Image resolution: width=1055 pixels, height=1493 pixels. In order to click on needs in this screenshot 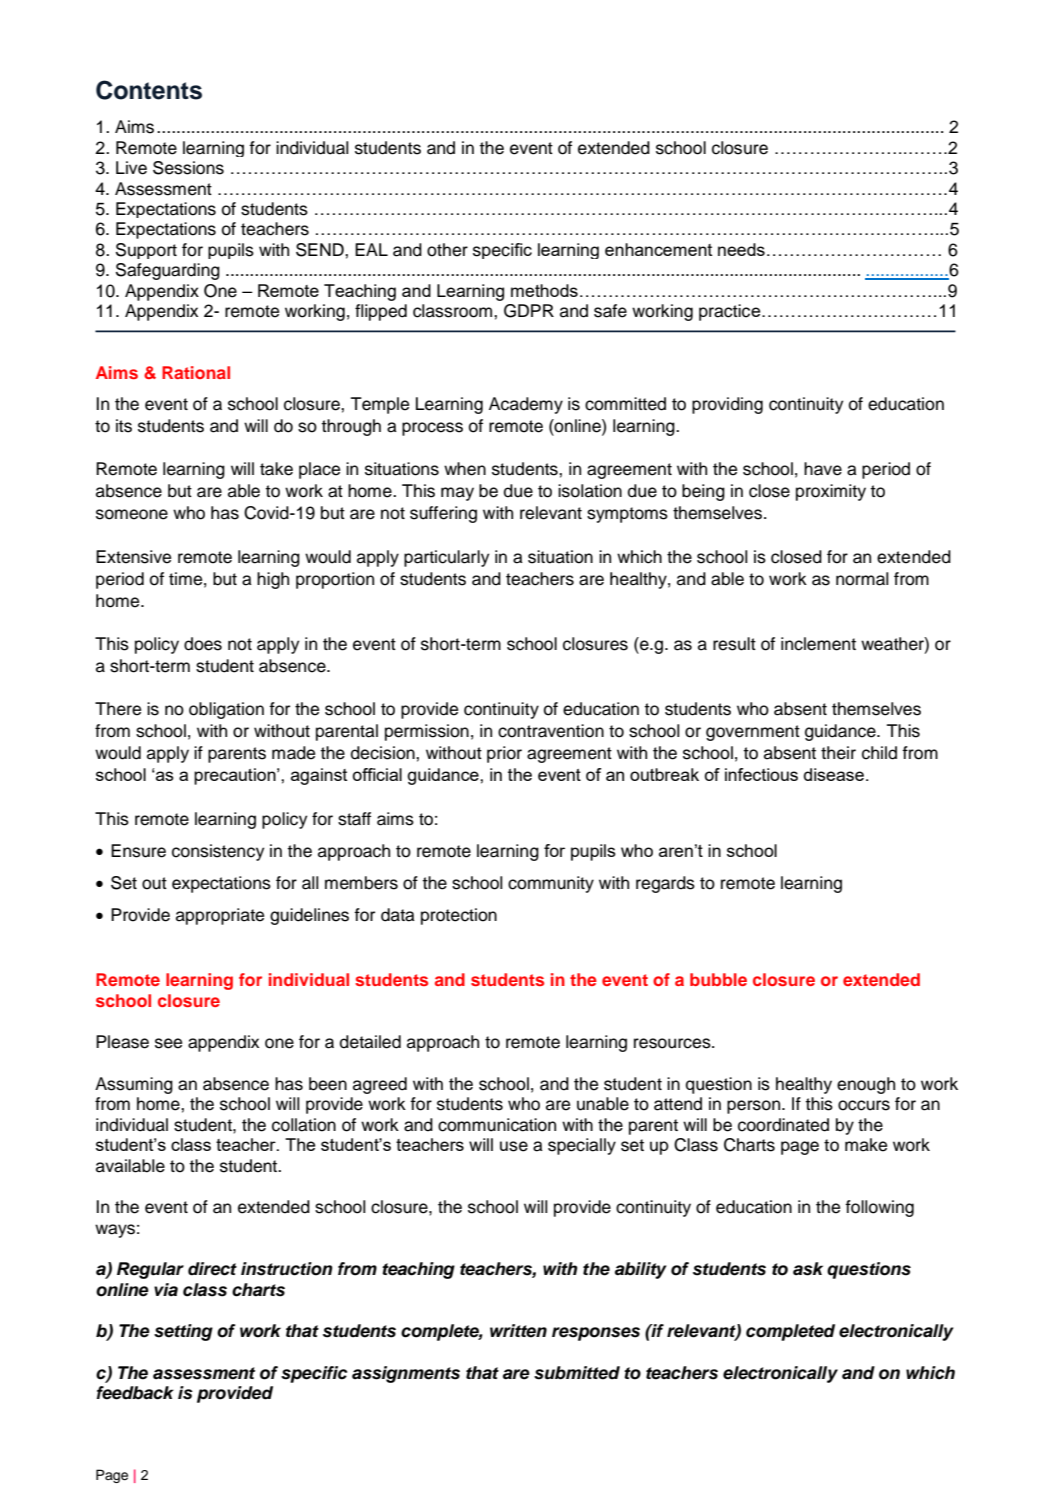, I will do `click(741, 249)`.
